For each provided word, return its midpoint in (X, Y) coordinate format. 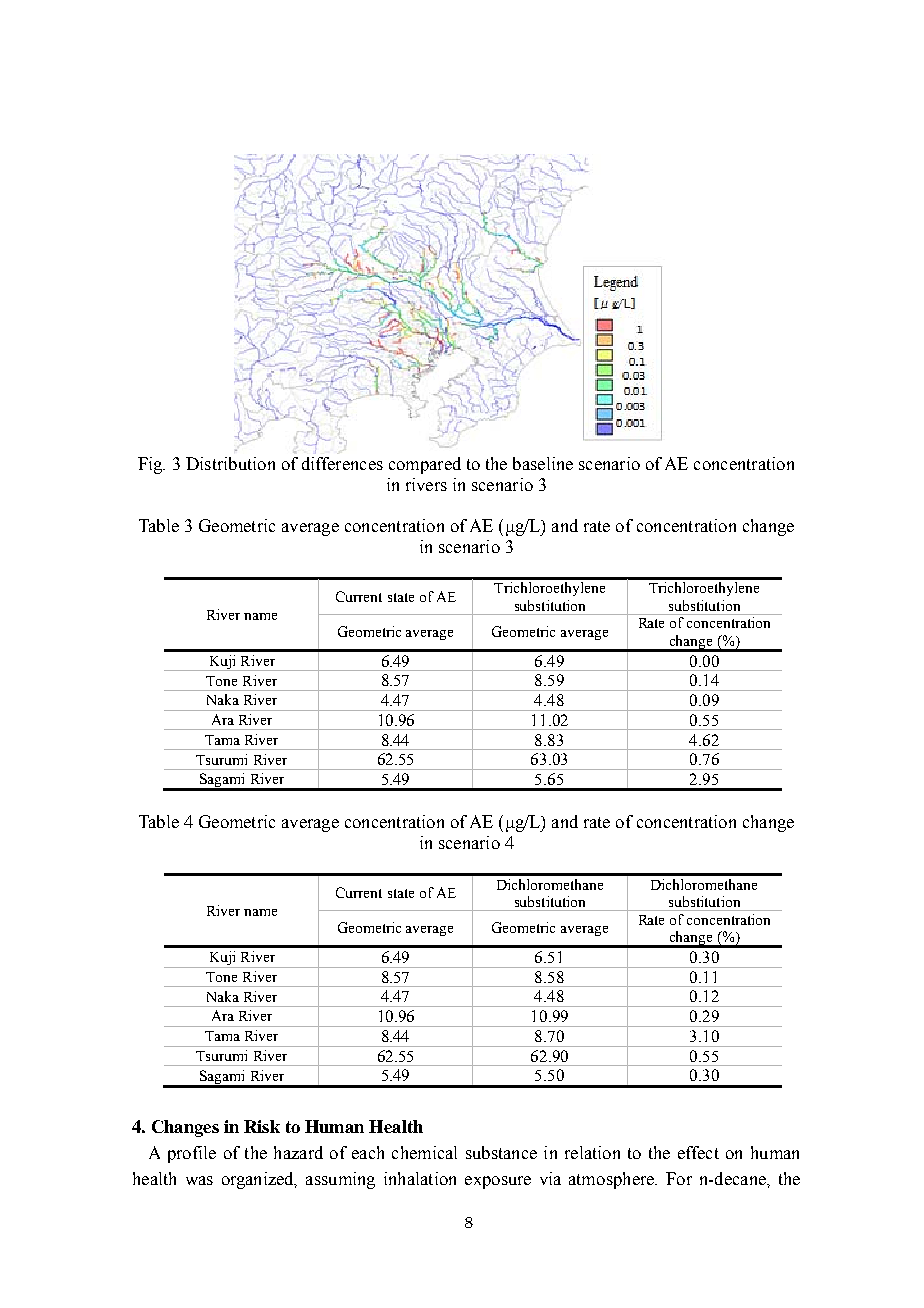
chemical (424, 1152)
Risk (262, 1126)
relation (592, 1152)
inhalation (420, 1178)
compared (425, 465)
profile (192, 1154)
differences (342, 463)
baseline (543, 463)
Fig (151, 465)
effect (698, 1152)
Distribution (230, 463)
